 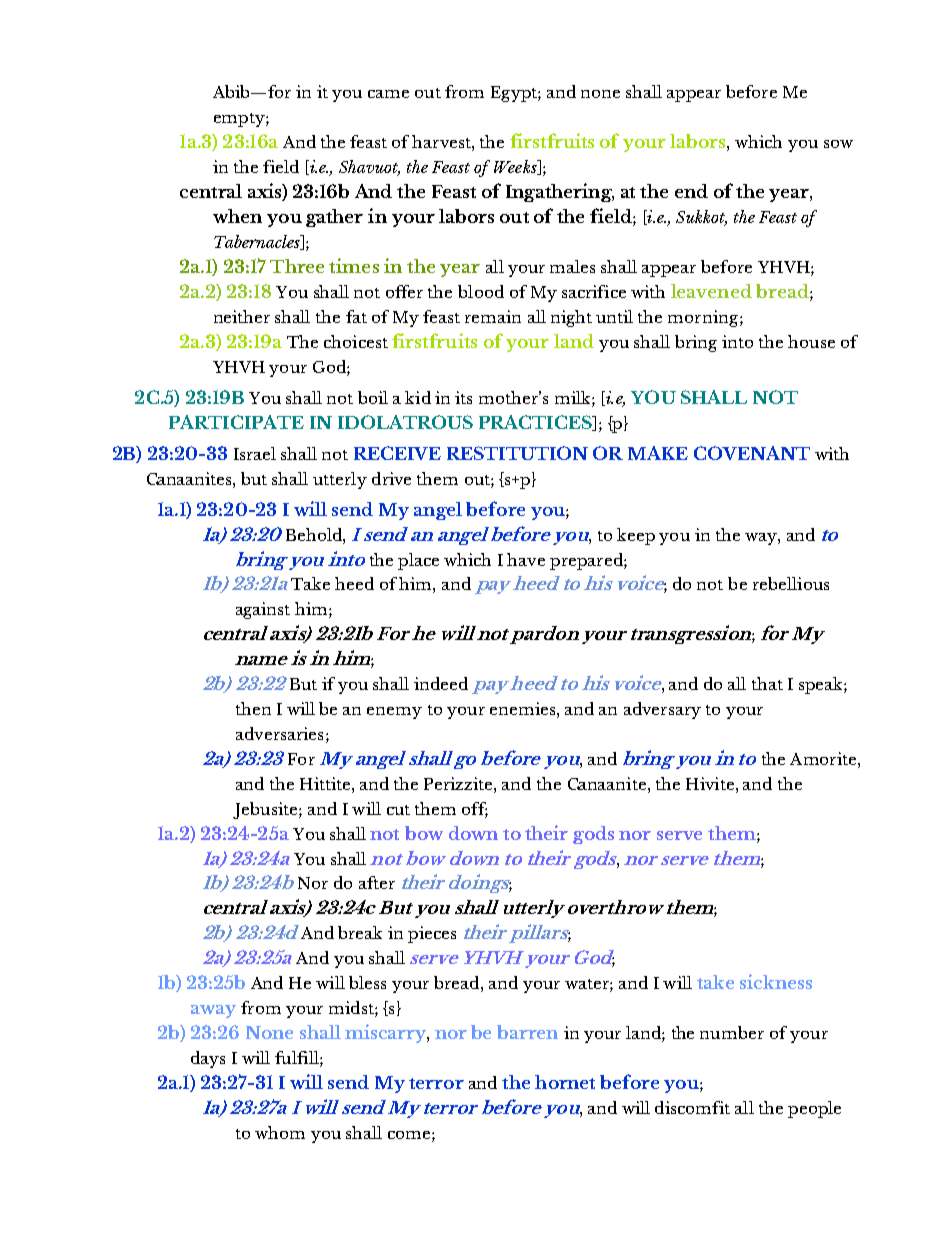 What do you see at coordinates (527, 1032) in the page?
I see `barren` at bounding box center [527, 1032].
